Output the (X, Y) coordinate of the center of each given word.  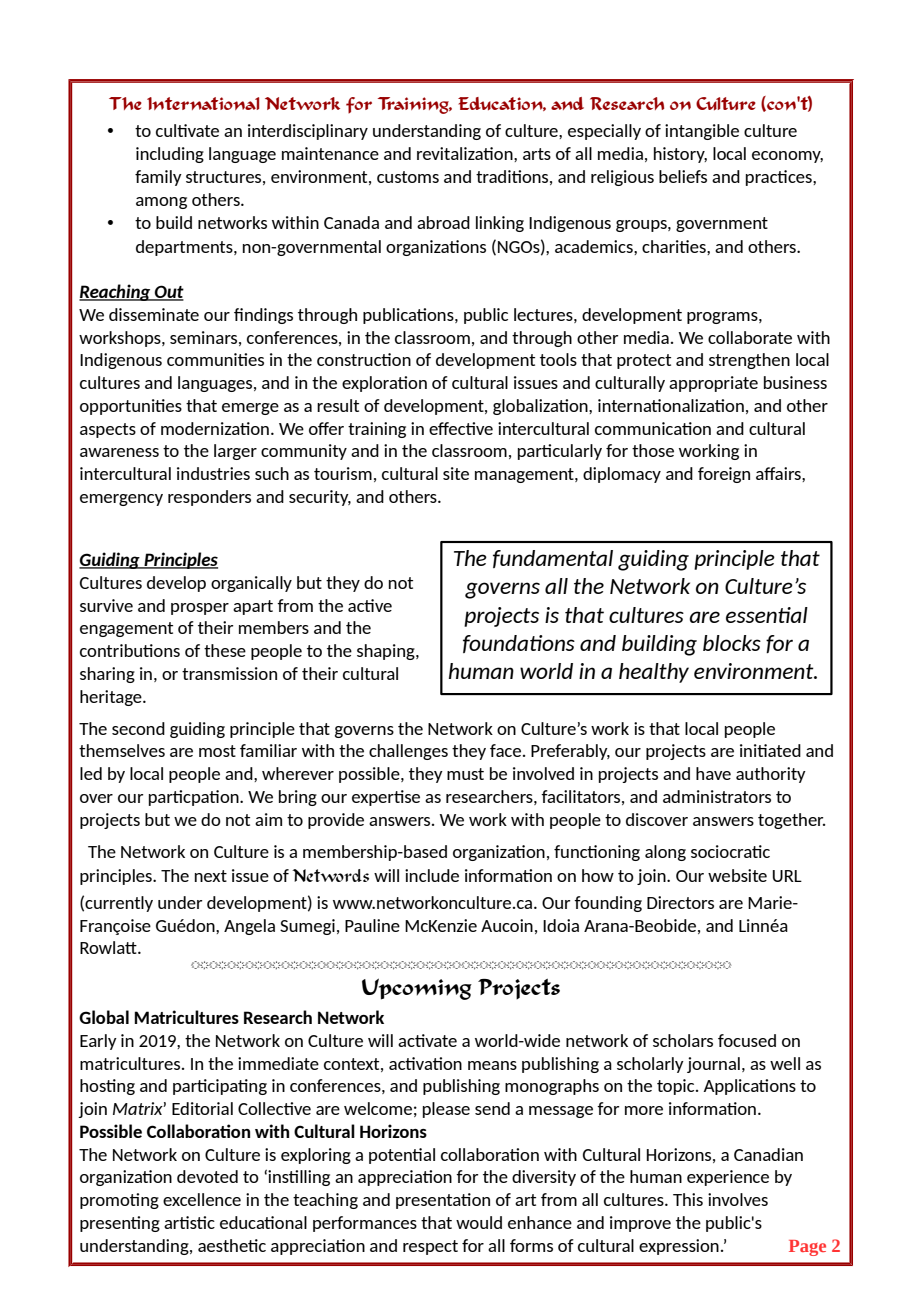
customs (408, 177)
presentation (443, 1201)
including (170, 155)
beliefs (683, 176)
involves (738, 1199)
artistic (189, 1222)
